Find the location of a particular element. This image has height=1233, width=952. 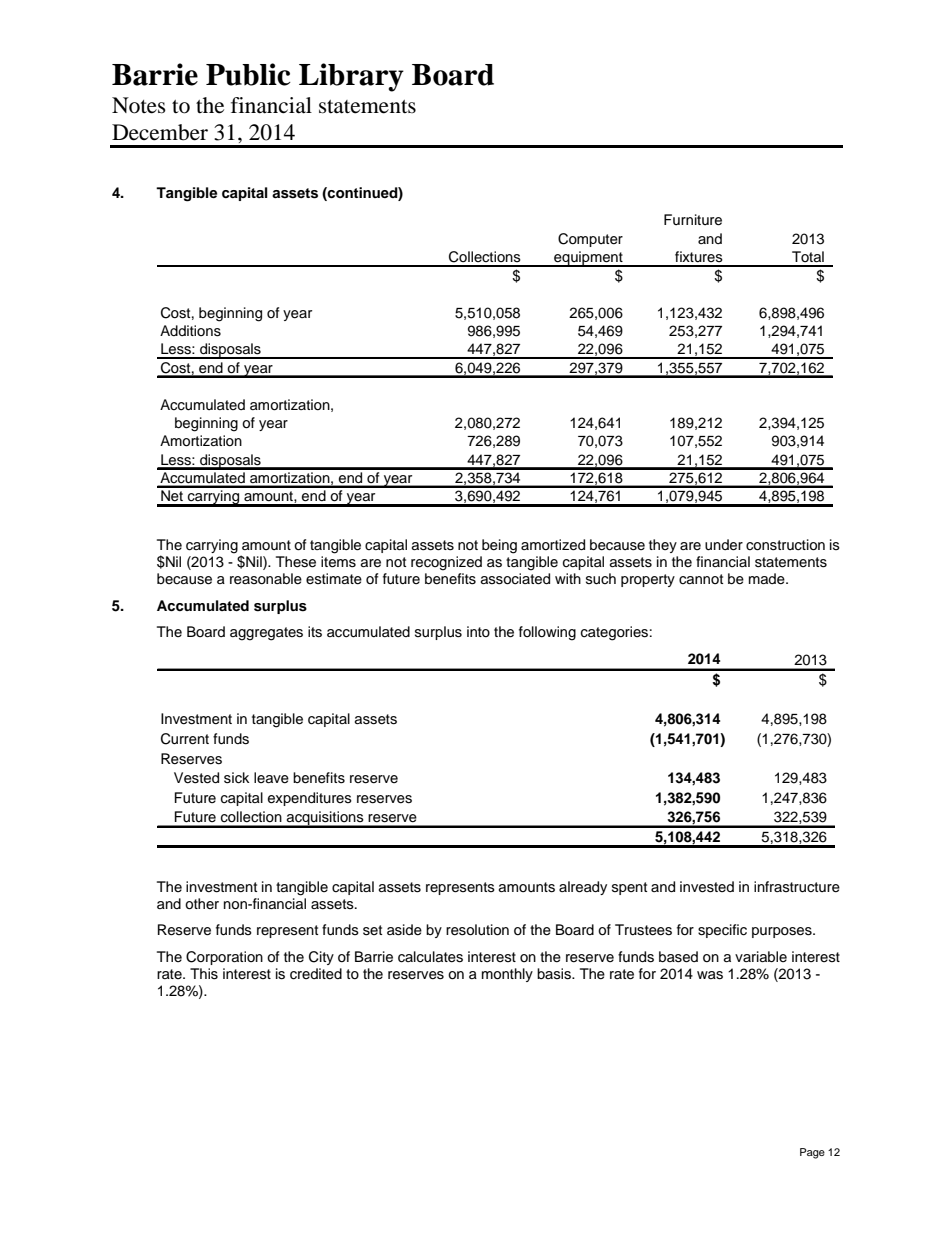

Additions is located at coordinates (190, 331).
